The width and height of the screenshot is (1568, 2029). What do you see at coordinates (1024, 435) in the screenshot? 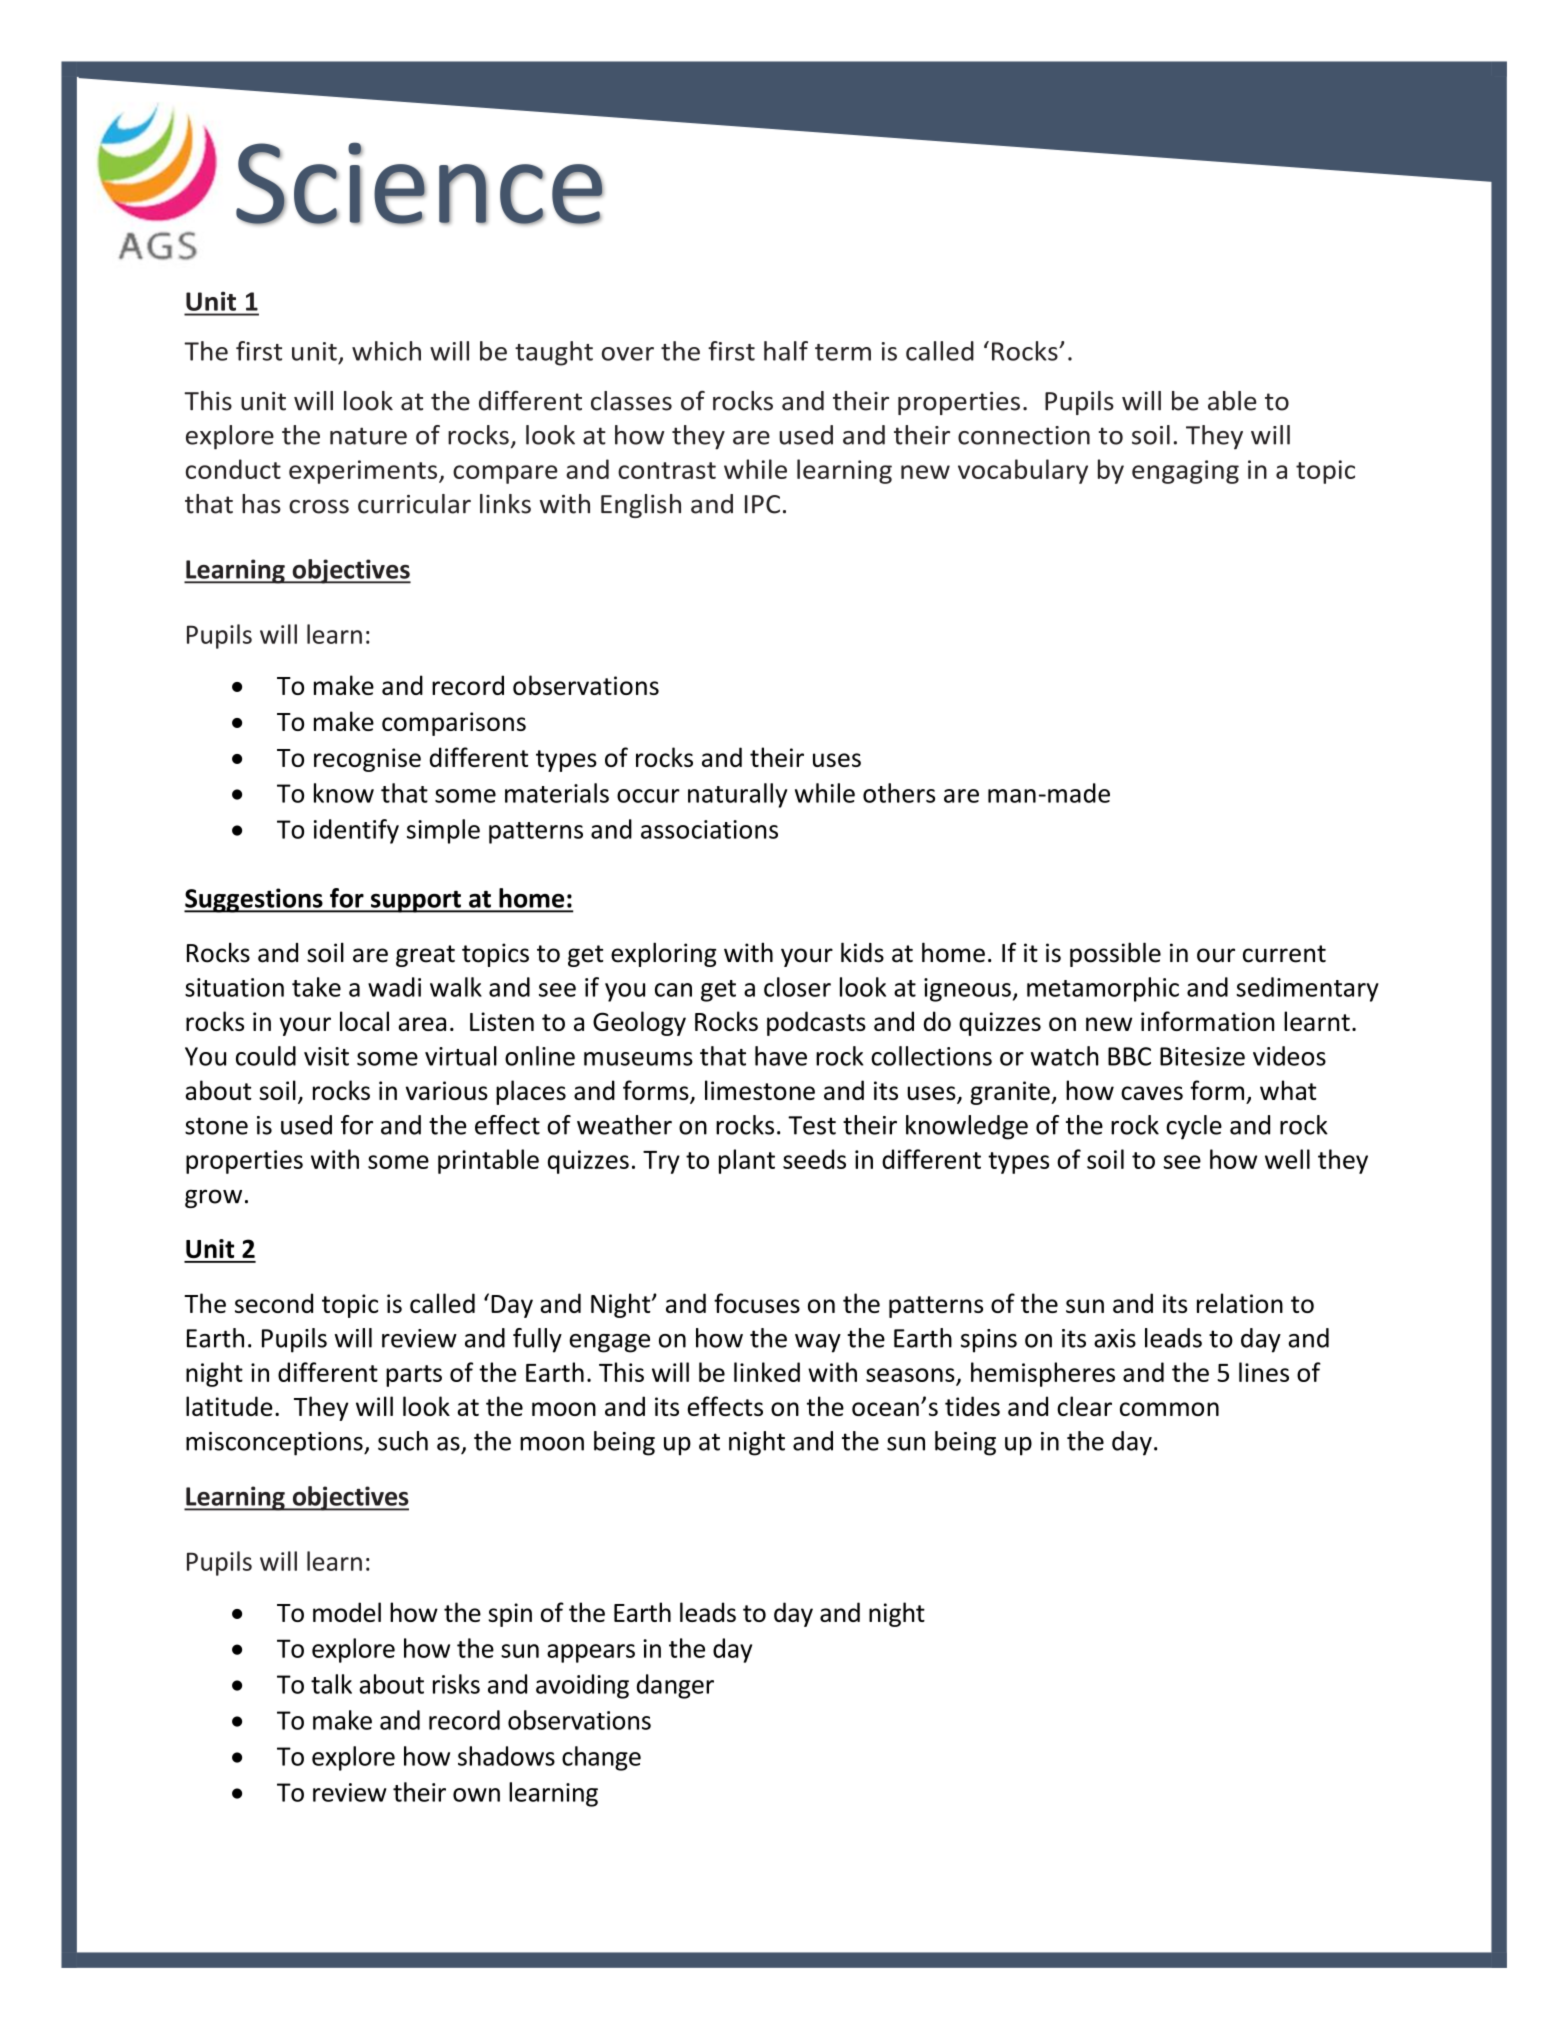
I see `connection` at bounding box center [1024, 435].
